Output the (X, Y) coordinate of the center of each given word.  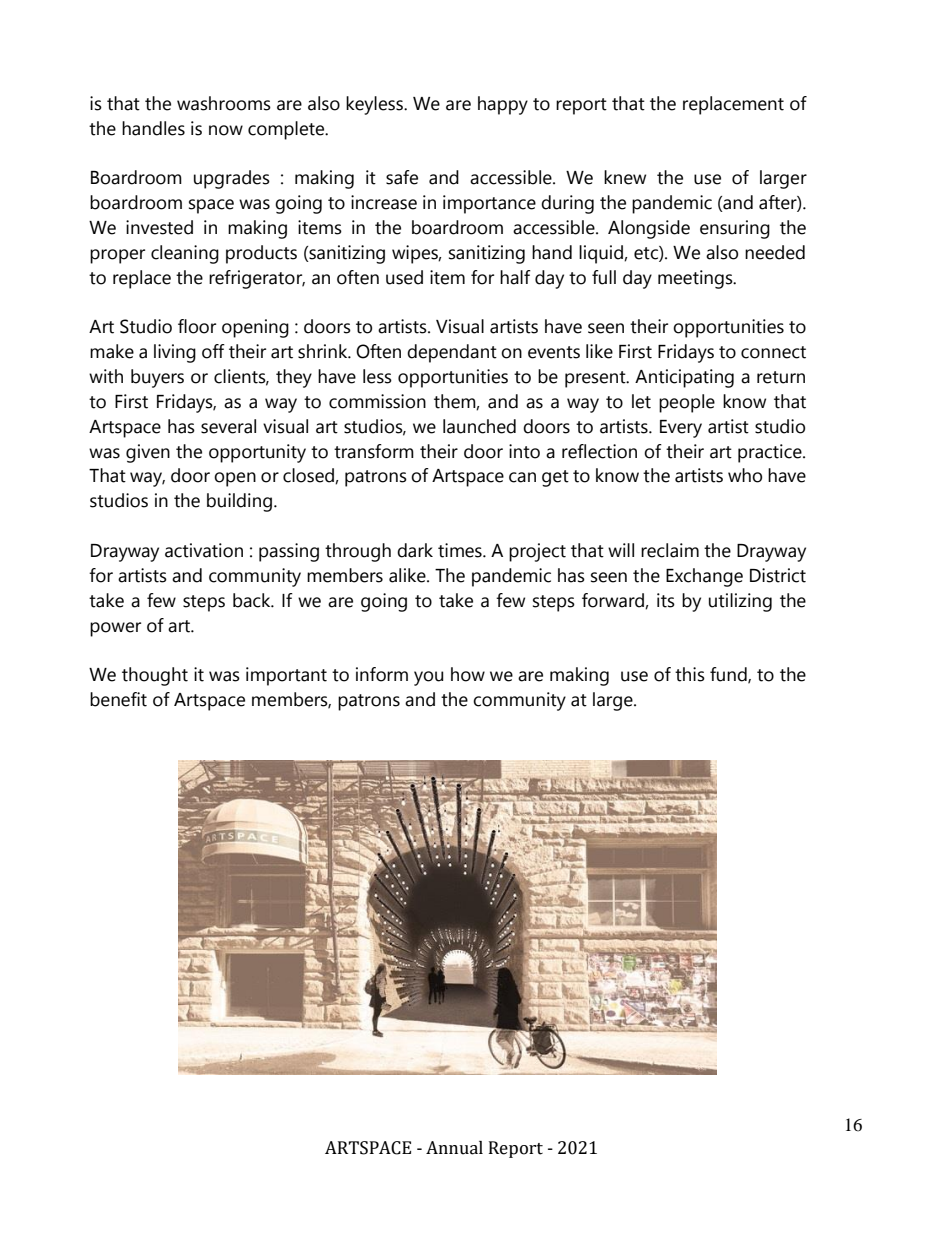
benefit (118, 699)
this (690, 674)
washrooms (224, 103)
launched (479, 426)
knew (625, 177)
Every (681, 429)
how (468, 674)
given (148, 453)
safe (402, 177)
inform (382, 674)
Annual (454, 1148)
